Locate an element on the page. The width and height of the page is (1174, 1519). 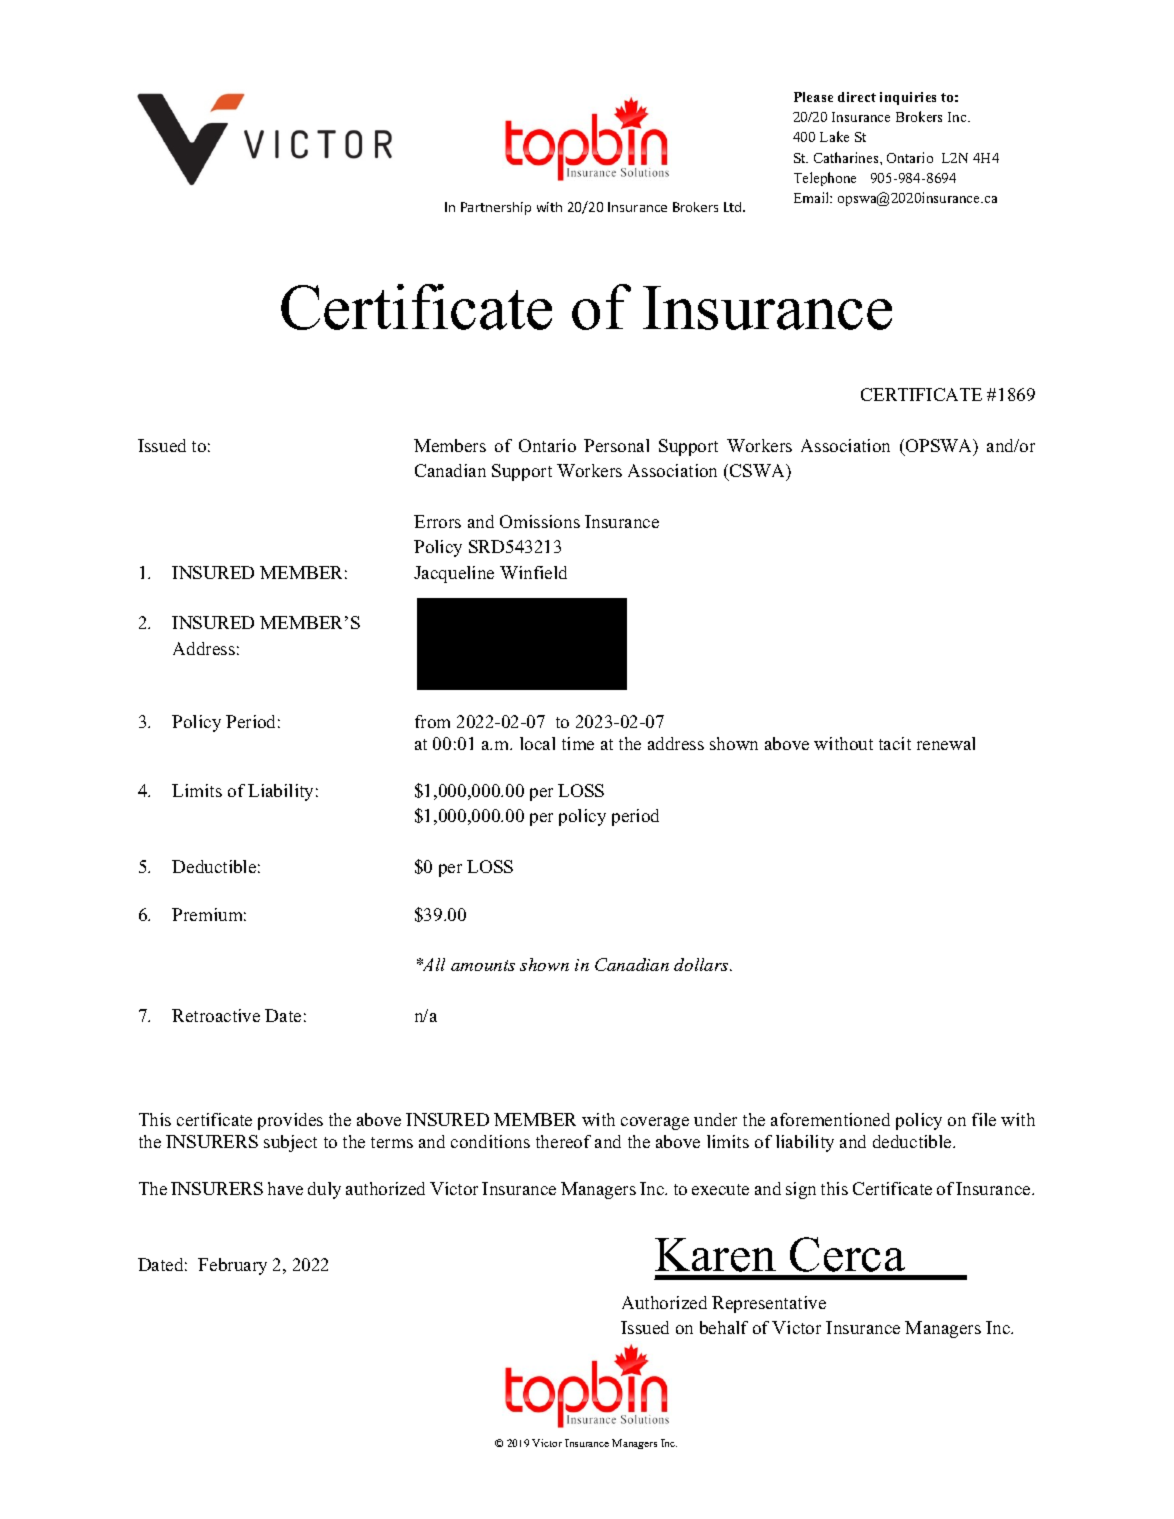
Ltd is located at coordinates (734, 207).
